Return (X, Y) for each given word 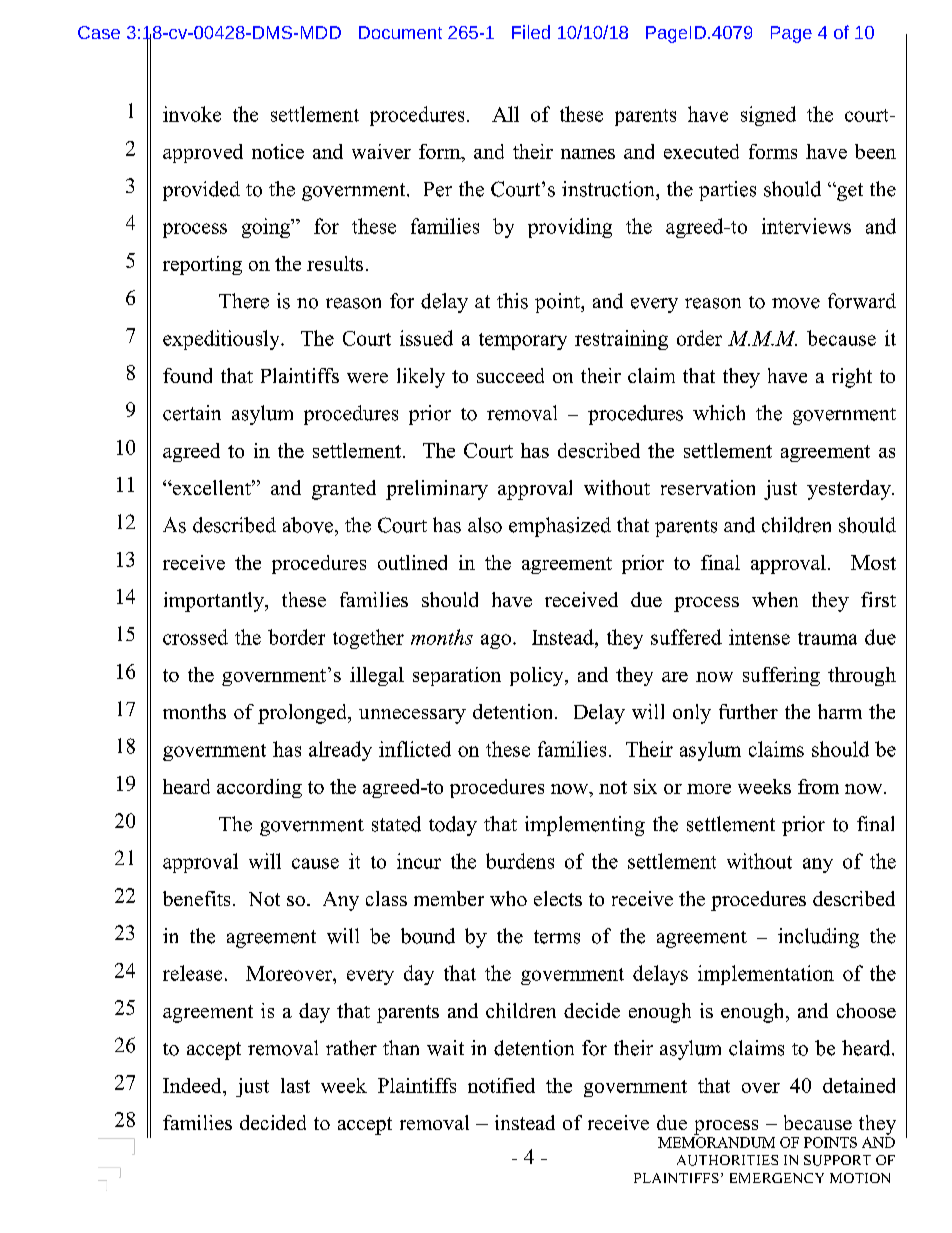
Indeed (193, 1085)
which (719, 413)
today (453, 826)
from (818, 786)
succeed (510, 375)
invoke (192, 114)
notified (501, 1085)
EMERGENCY (777, 1178)
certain (192, 413)
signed (768, 116)
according (259, 788)
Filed (531, 32)
